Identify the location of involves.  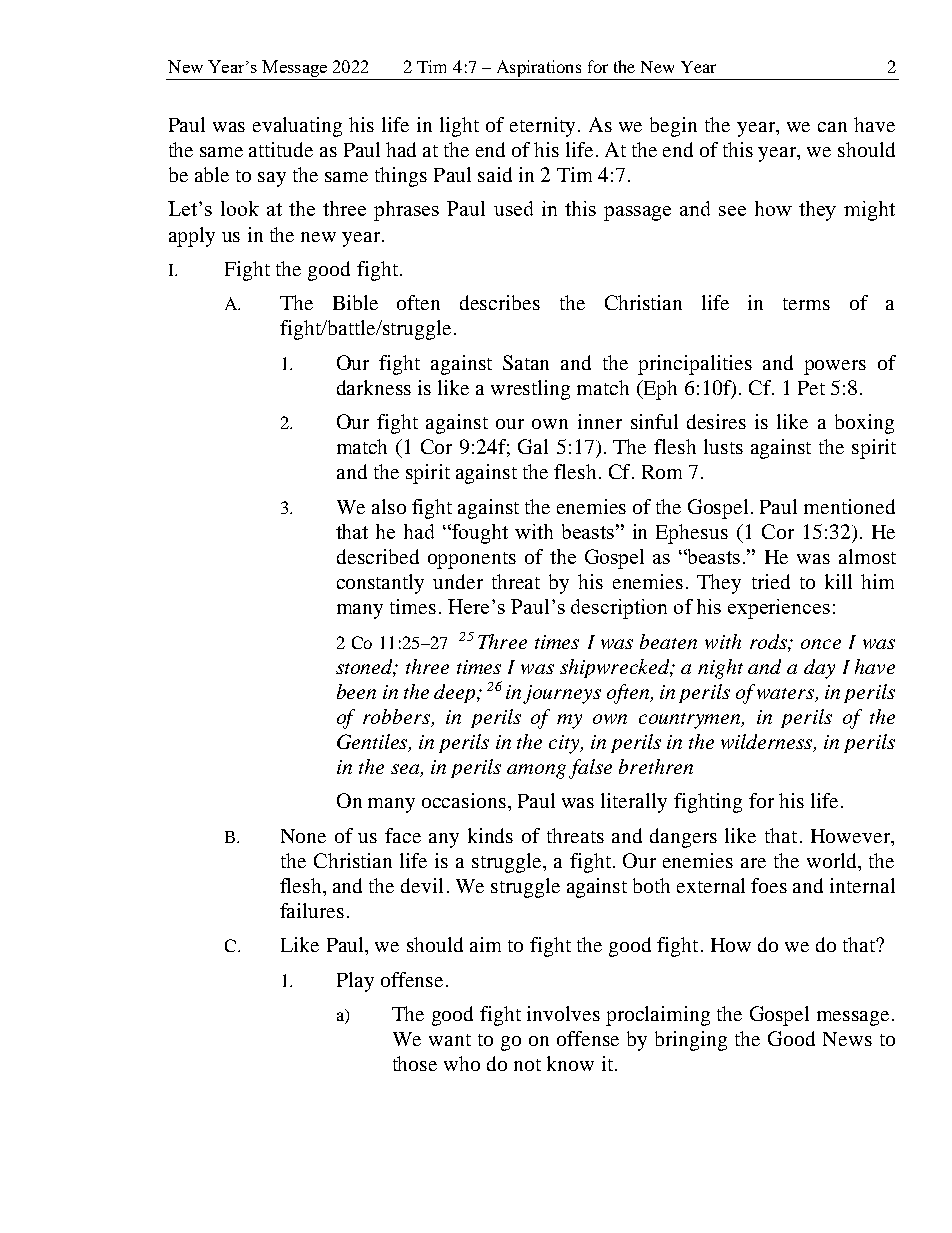
(563, 1013).
